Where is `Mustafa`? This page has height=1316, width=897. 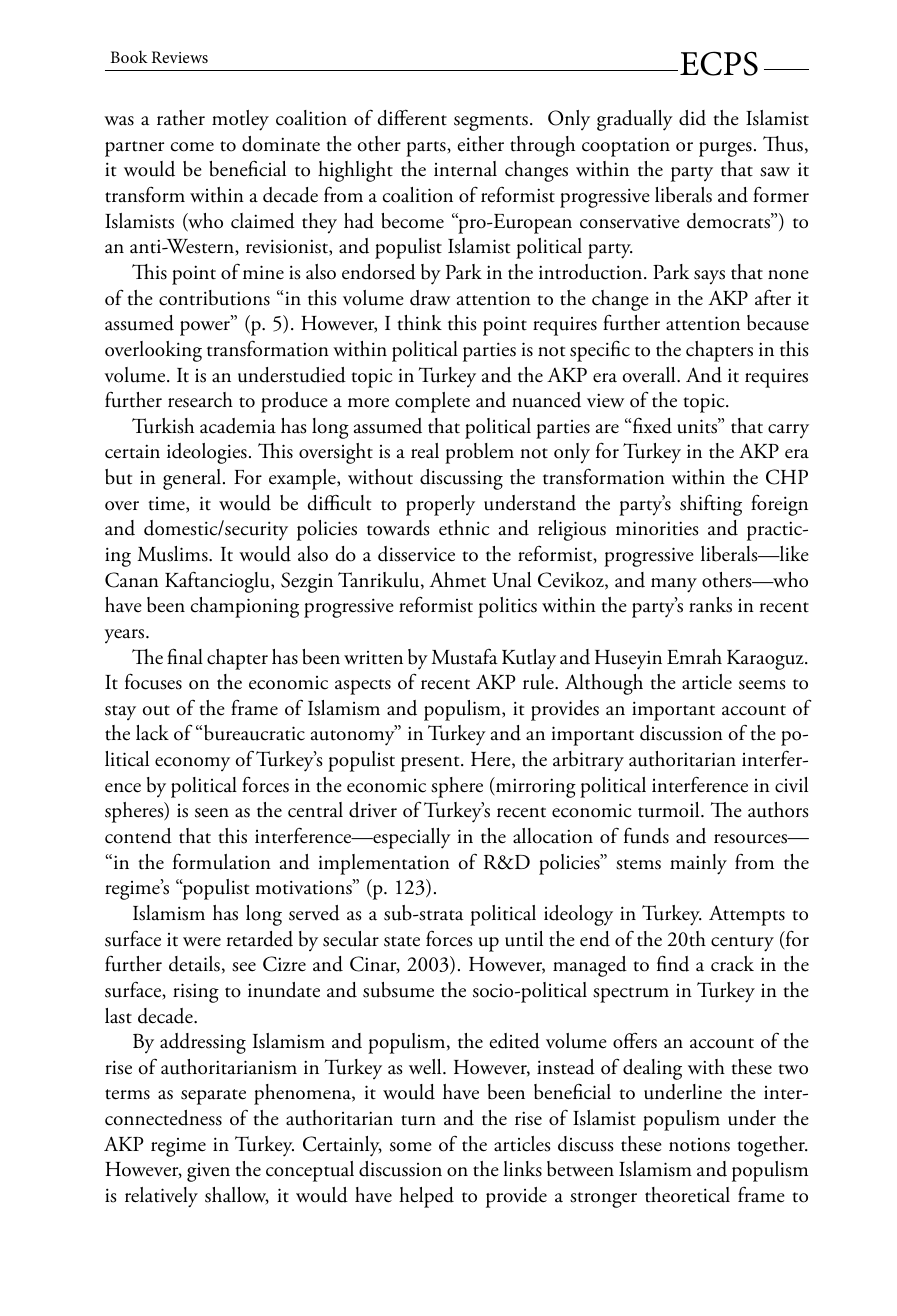
Mustafa is located at coordinates (464, 657).
